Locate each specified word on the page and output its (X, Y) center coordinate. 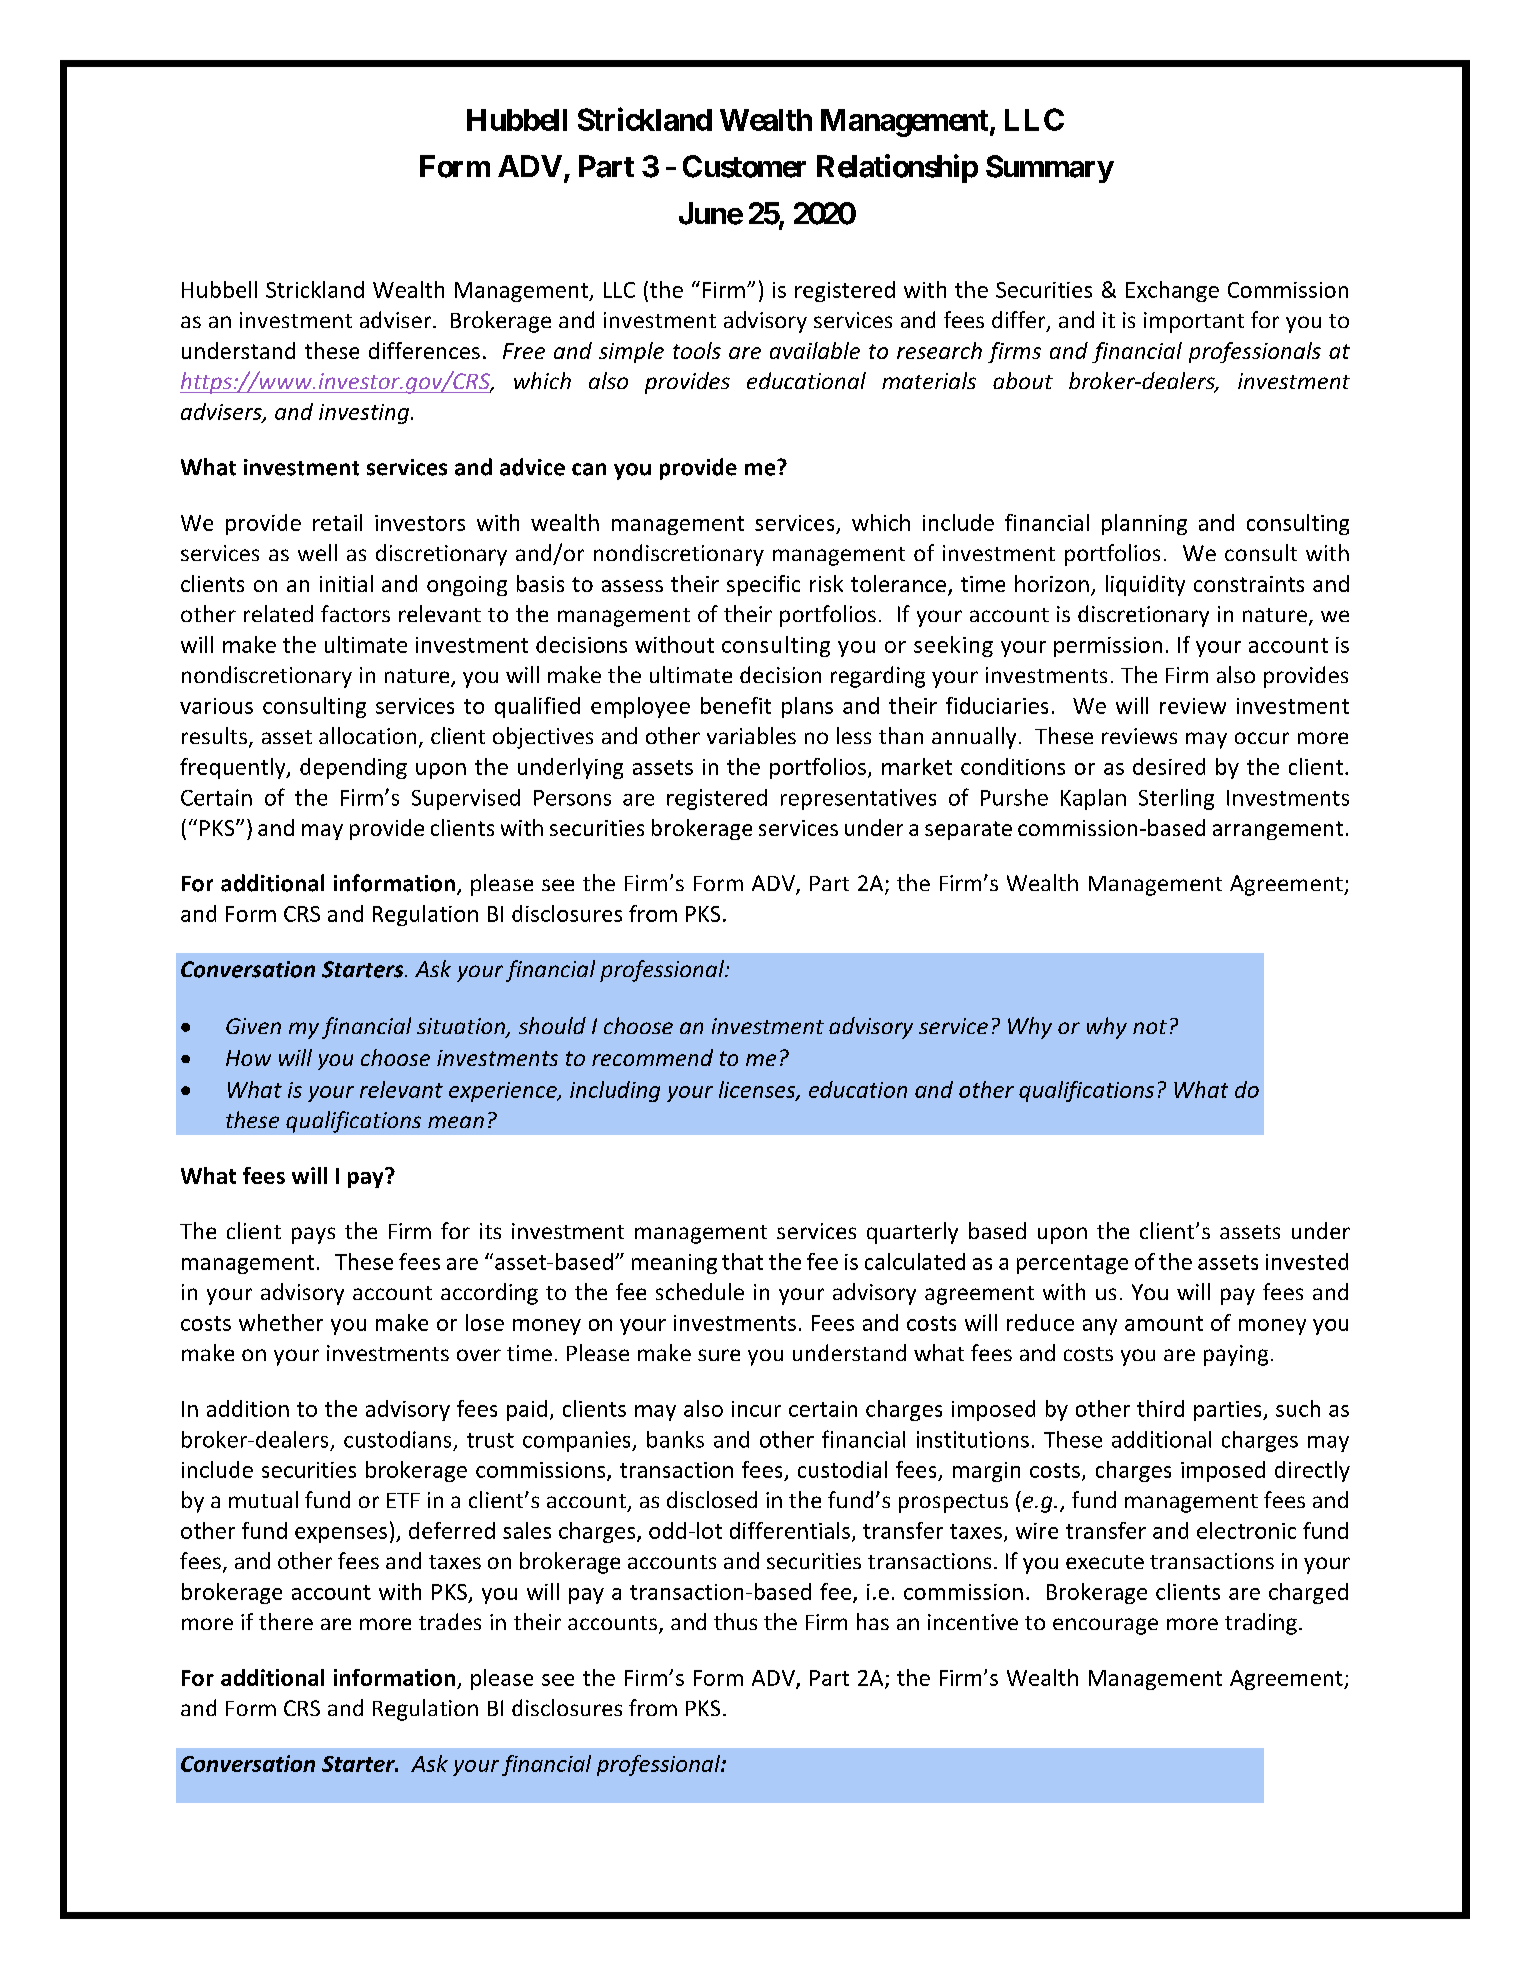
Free (524, 351)
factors (355, 613)
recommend (652, 1057)
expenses (341, 1535)
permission (1108, 647)
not (1150, 1027)
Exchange (1172, 291)
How (248, 1058)
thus (735, 1621)
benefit (736, 705)
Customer (744, 166)
